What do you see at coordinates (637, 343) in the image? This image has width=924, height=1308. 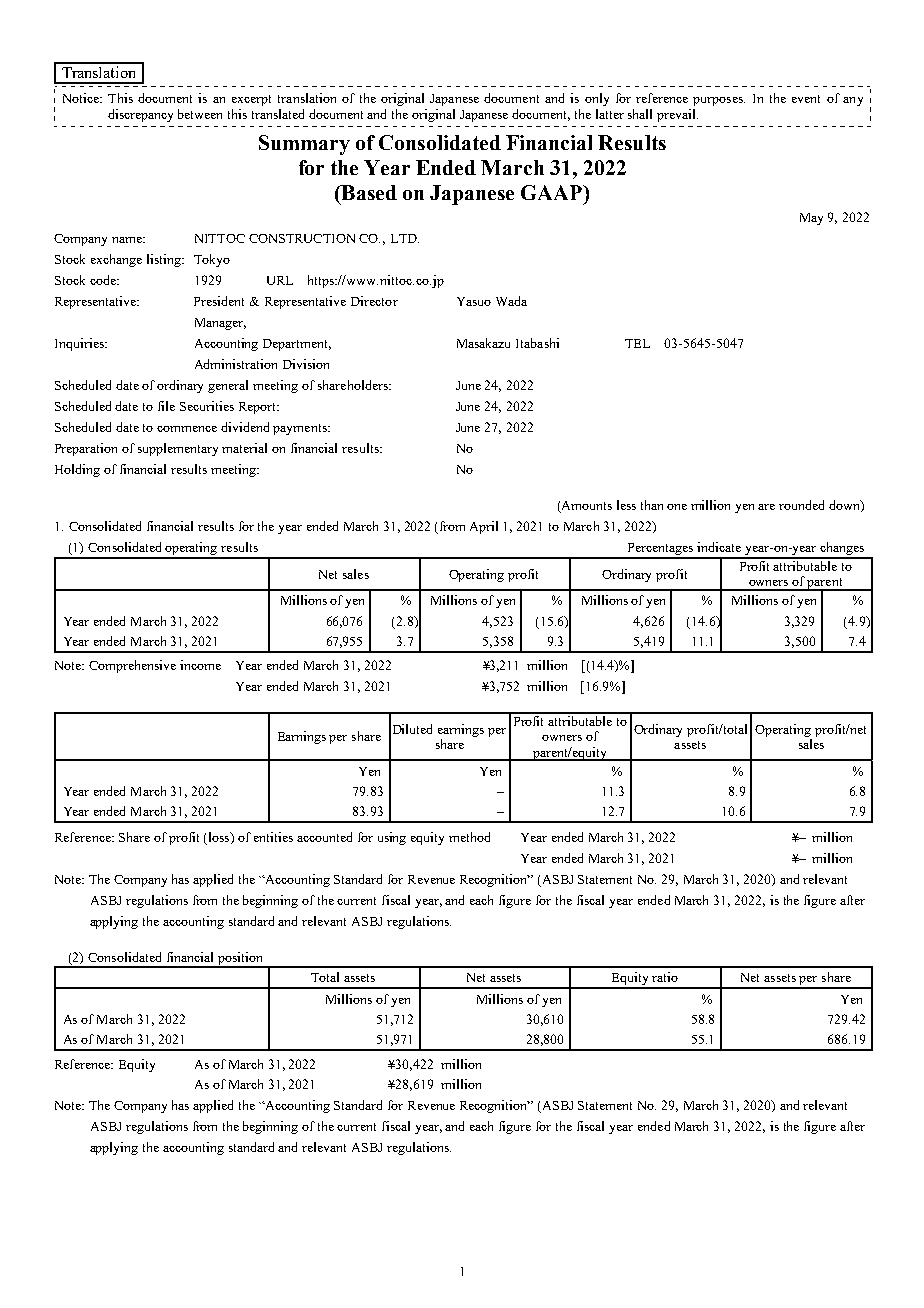 I see `TEL` at bounding box center [637, 343].
